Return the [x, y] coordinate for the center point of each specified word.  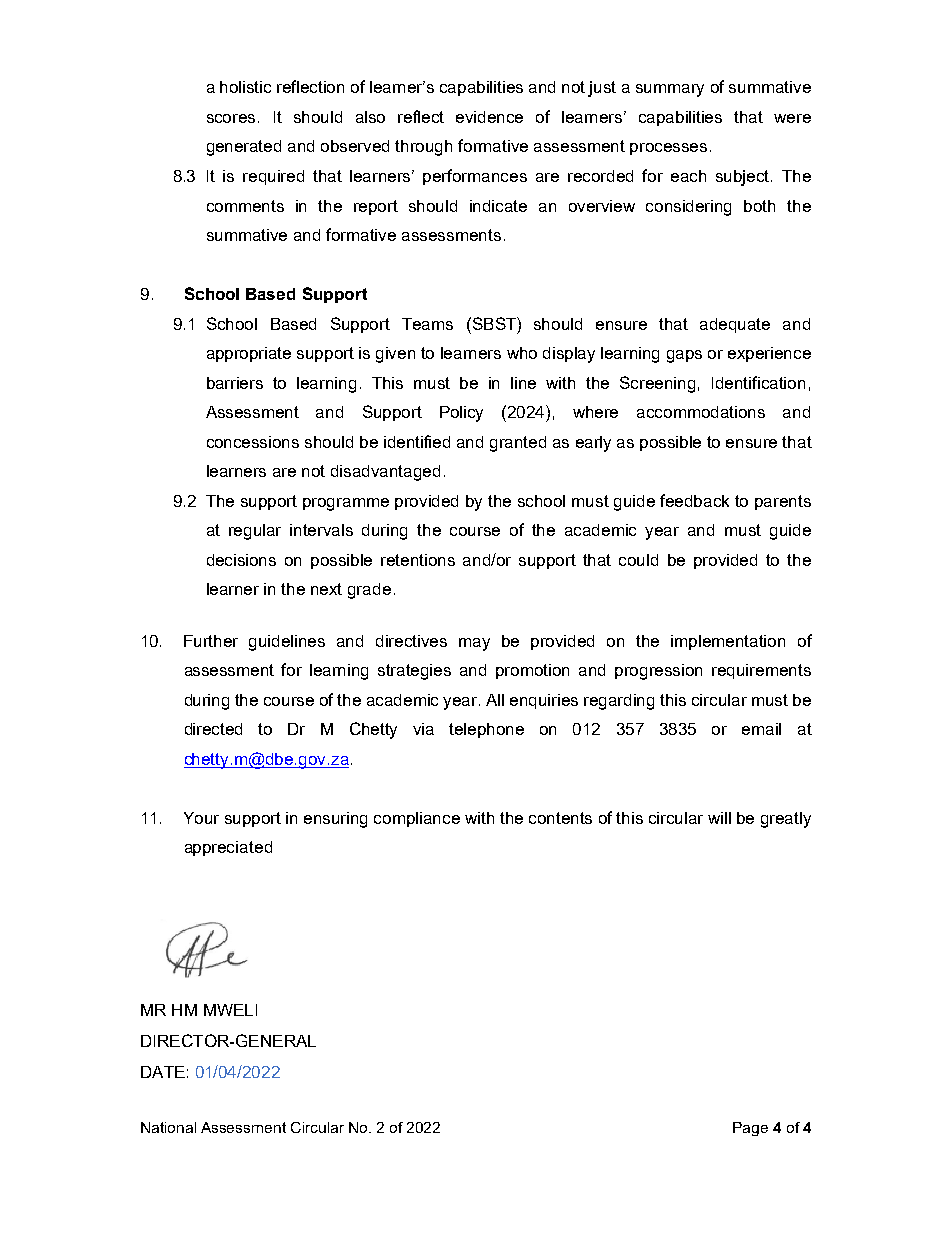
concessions [253, 442]
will [719, 818]
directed [213, 729]
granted [518, 444]
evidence [489, 117]
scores [231, 118]
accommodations [701, 412]
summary [670, 90]
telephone [486, 730]
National [168, 1127]
